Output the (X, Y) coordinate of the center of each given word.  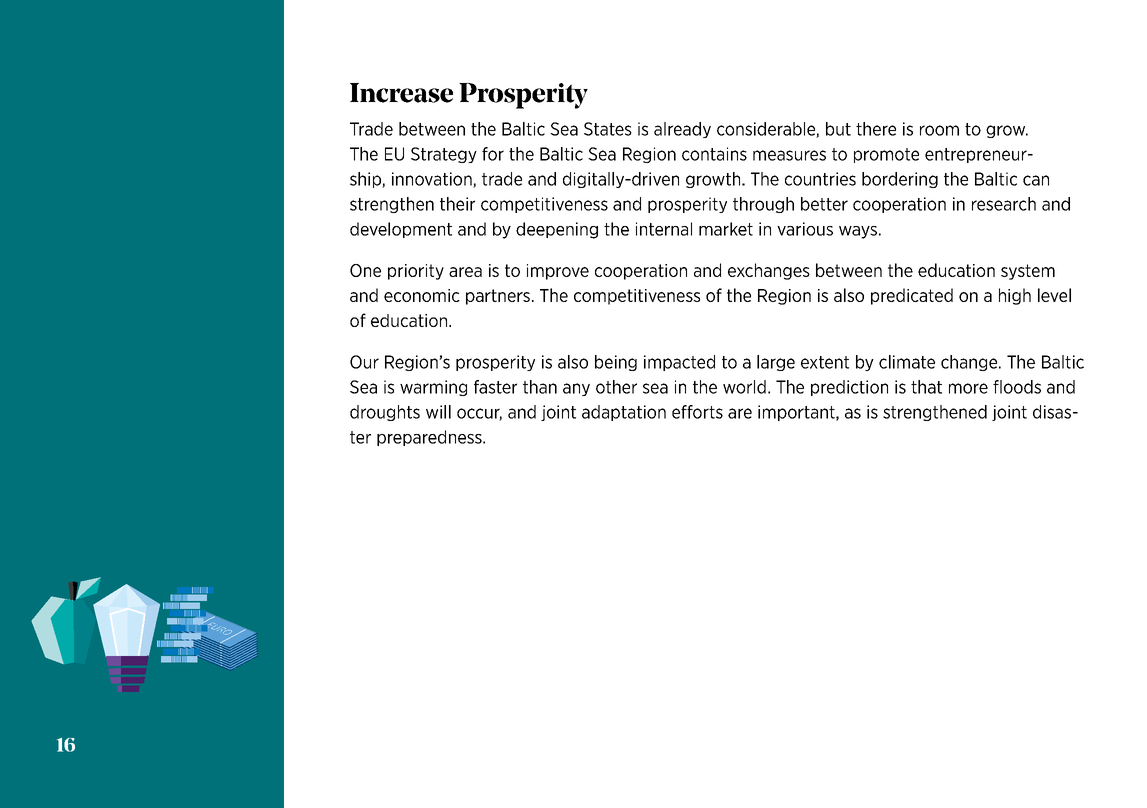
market (726, 229)
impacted (679, 363)
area (465, 272)
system (1028, 272)
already (682, 130)
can (1036, 180)
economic (422, 295)
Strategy (444, 155)
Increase (401, 93)
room (939, 130)
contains (714, 154)
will (438, 412)
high (1015, 296)
